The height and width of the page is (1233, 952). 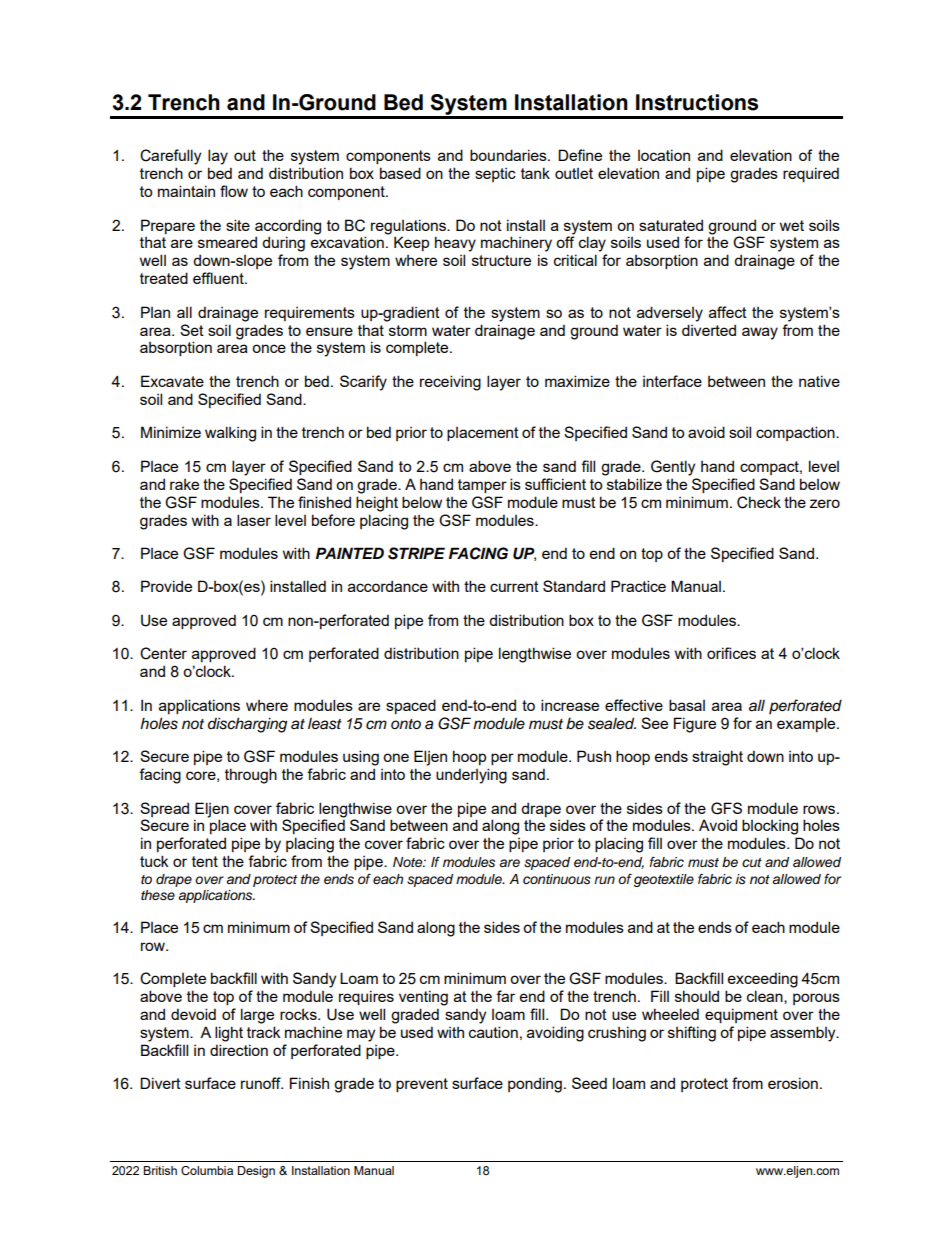 I want to click on GFS, so click(x=726, y=808).
